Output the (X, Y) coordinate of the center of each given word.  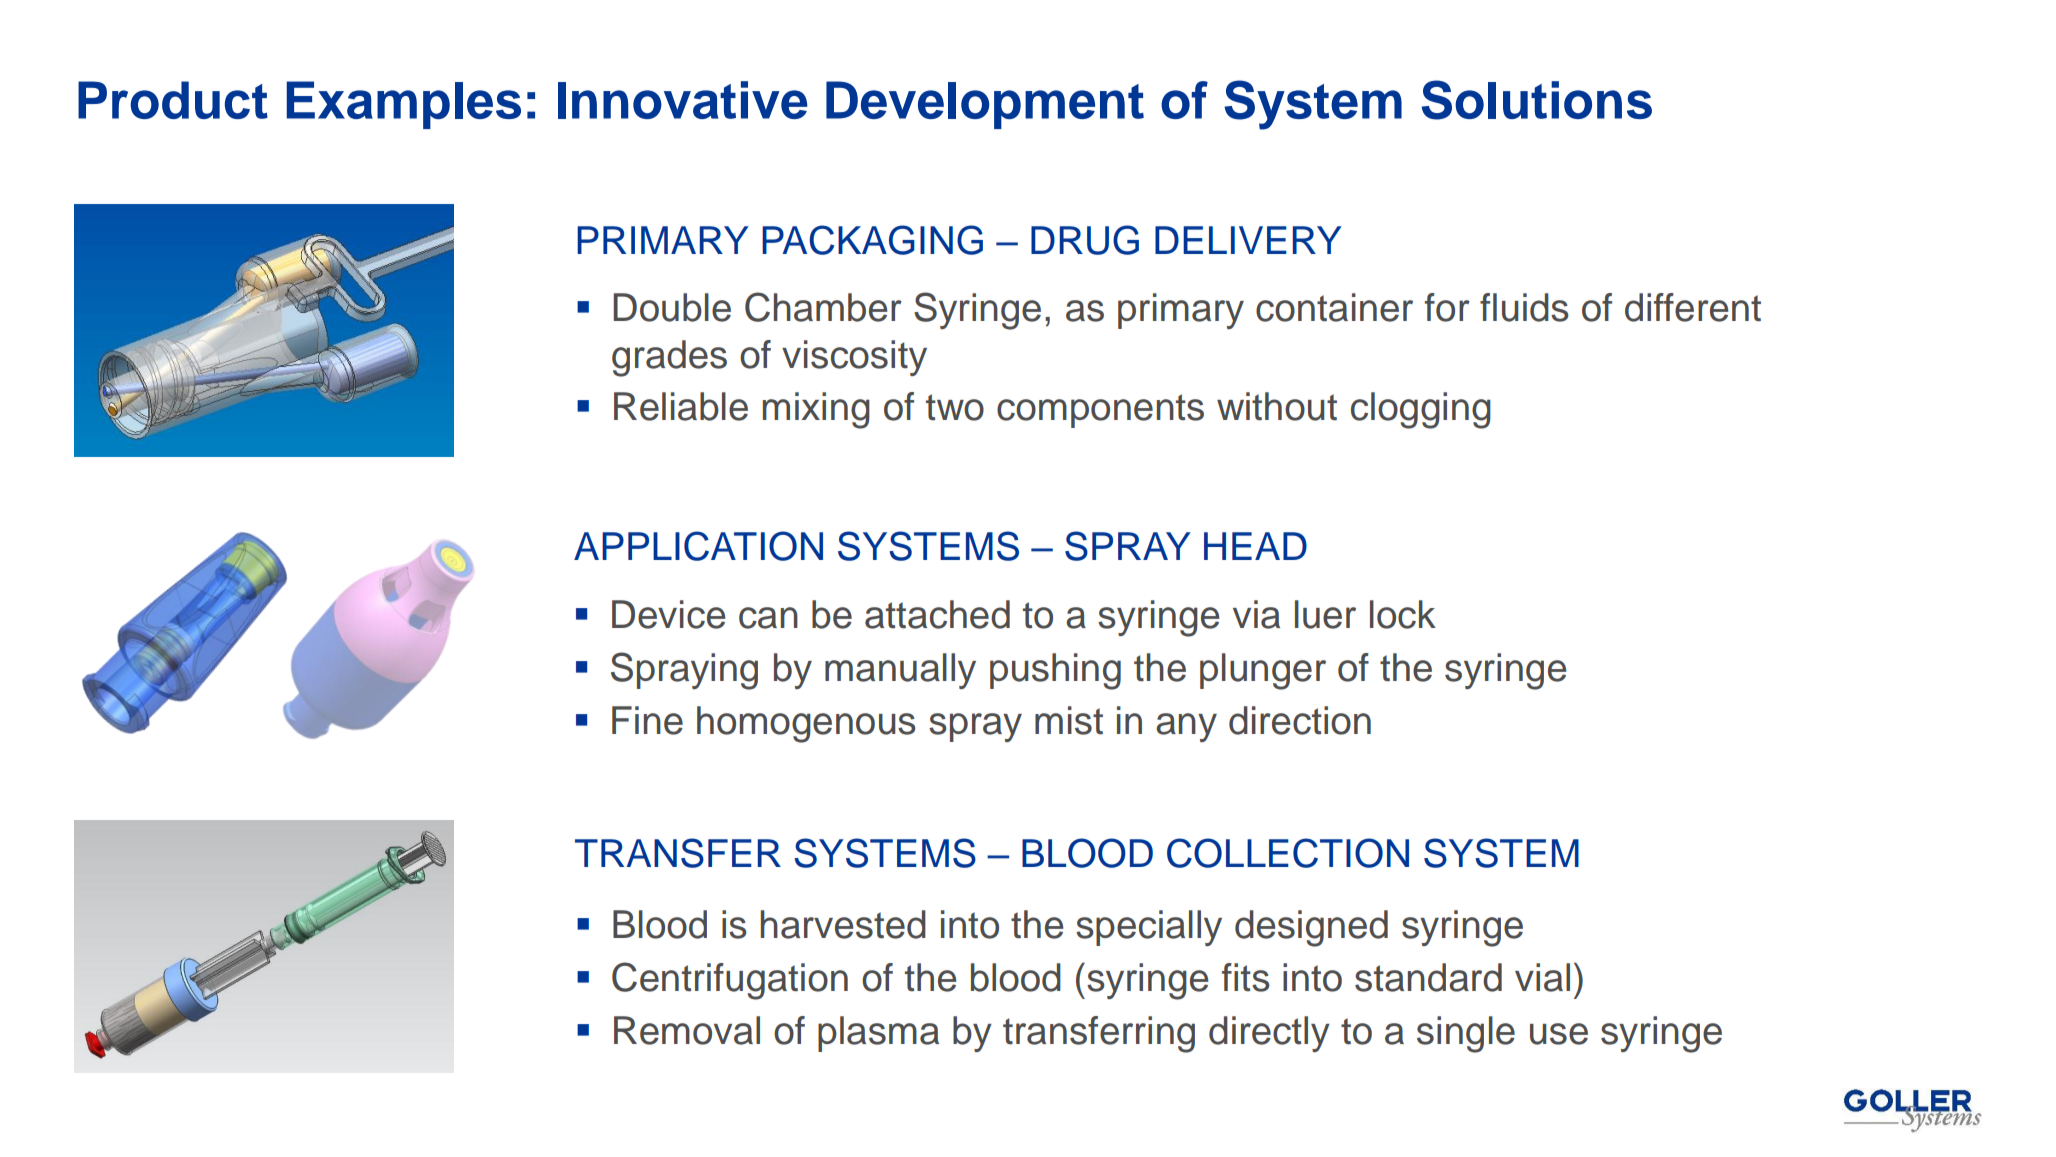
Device (668, 614)
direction (1300, 720)
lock (1403, 614)
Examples (404, 105)
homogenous (806, 724)
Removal (687, 1030)
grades (669, 358)
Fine (647, 720)
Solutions (1537, 100)
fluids (1524, 307)
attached (937, 614)
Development (985, 105)
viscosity (854, 358)
